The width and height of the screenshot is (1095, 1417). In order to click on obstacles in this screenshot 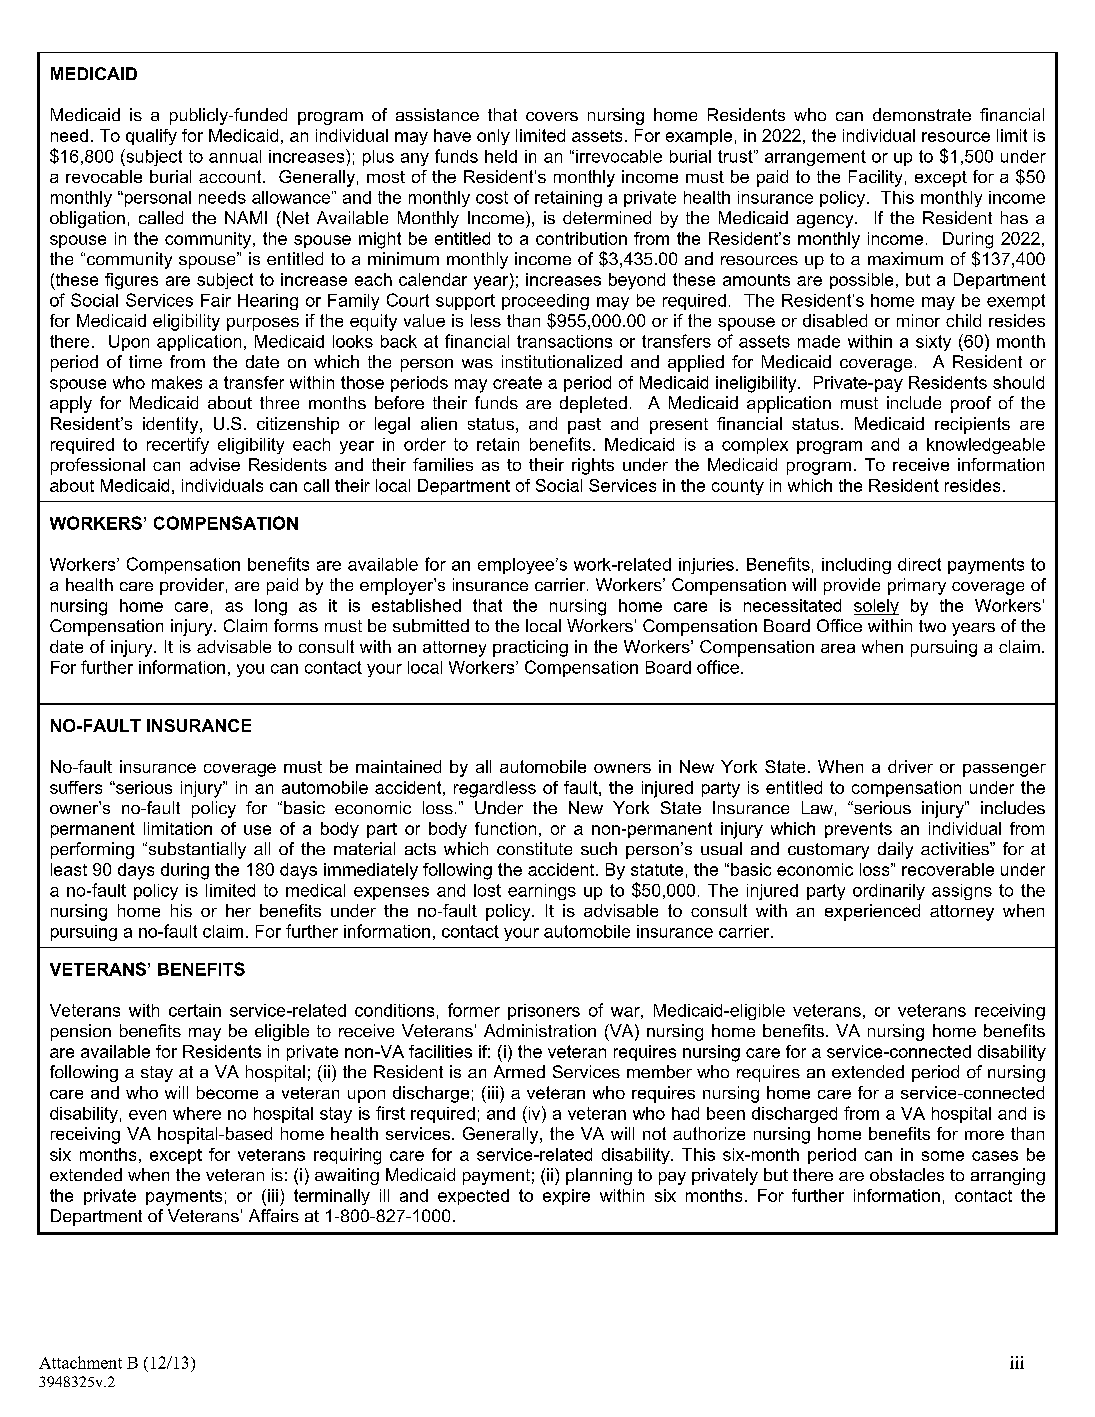, I will do `click(907, 1174)`.
